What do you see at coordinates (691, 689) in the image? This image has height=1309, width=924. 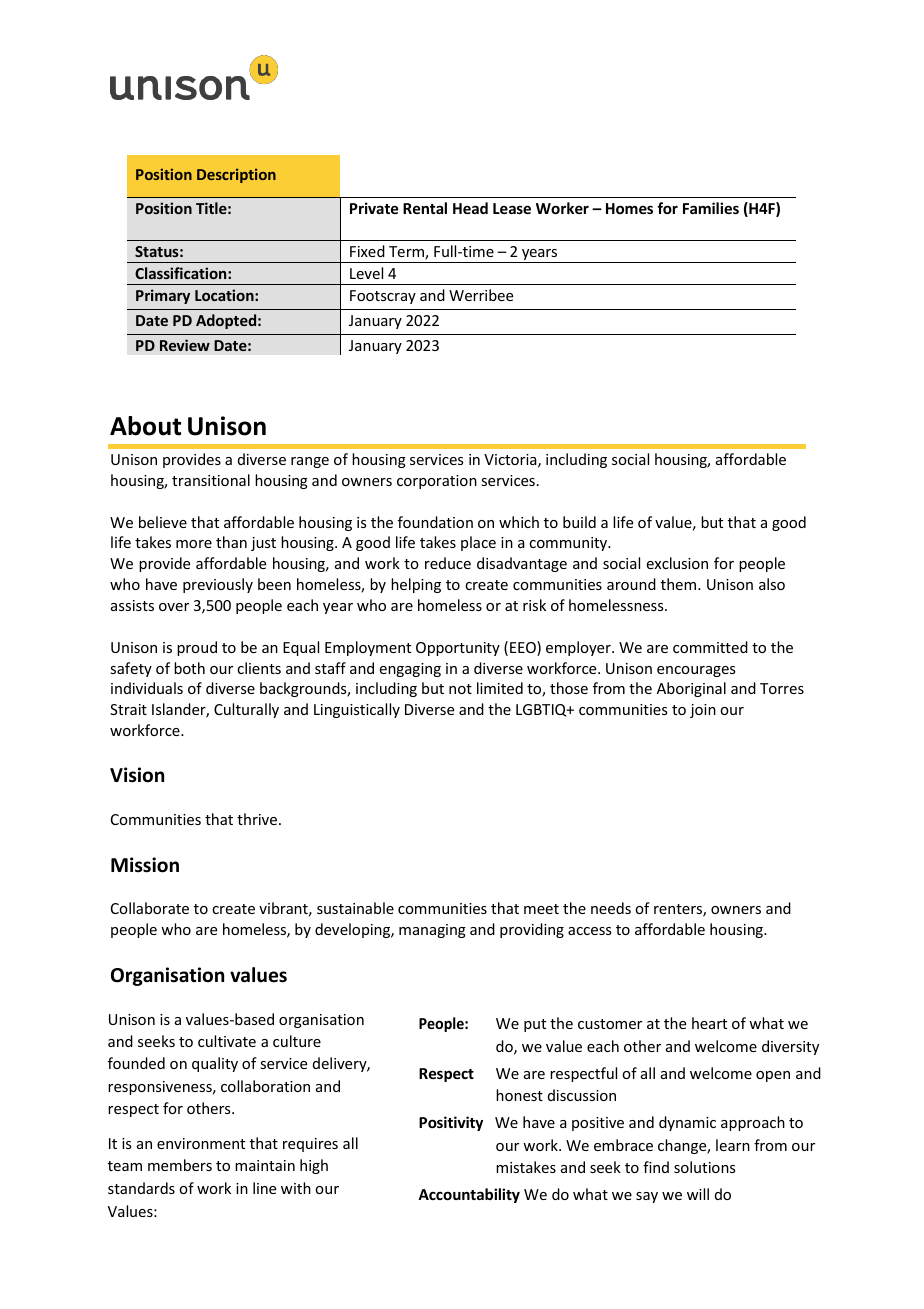 I see `Aboriginal` at bounding box center [691, 689].
